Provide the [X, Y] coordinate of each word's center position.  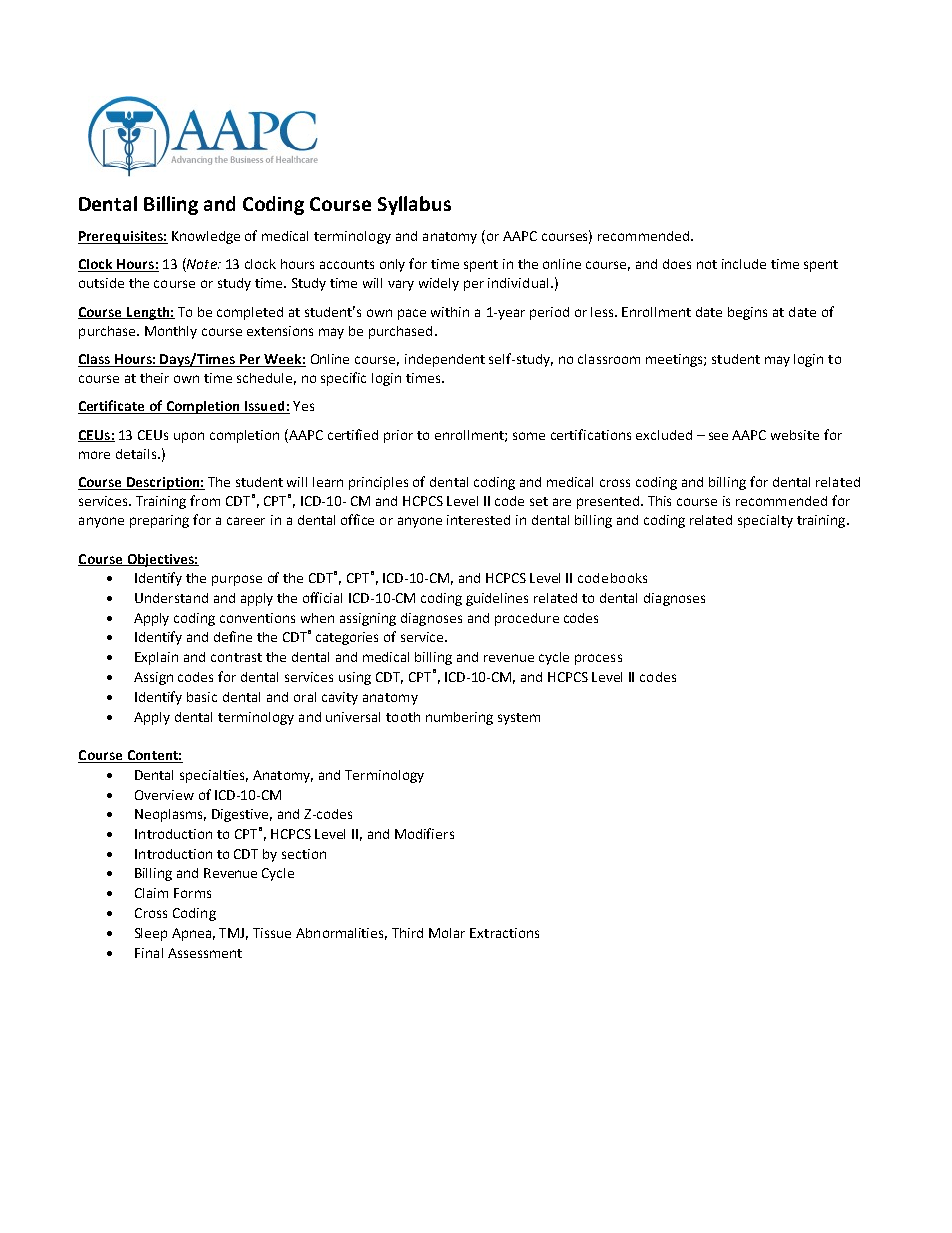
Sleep [151, 934]
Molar [447, 933]
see [718, 436]
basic [202, 697]
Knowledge [206, 237]
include [744, 264]
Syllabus [414, 205]
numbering [459, 718]
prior [398, 436]
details [137, 454]
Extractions [504, 933]
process [598, 659]
